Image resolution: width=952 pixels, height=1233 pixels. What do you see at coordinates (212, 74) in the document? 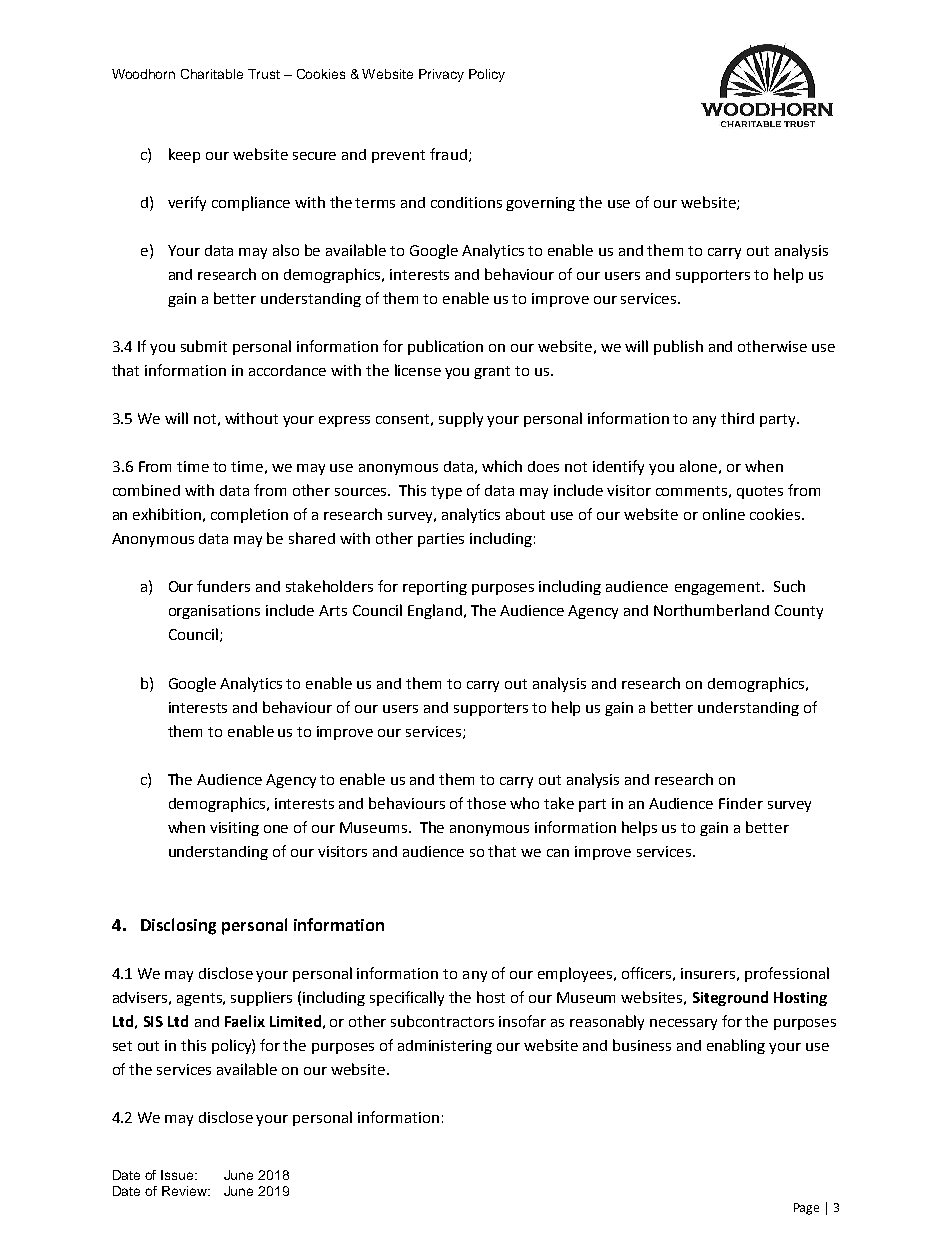
I see `Charitable` at bounding box center [212, 74].
